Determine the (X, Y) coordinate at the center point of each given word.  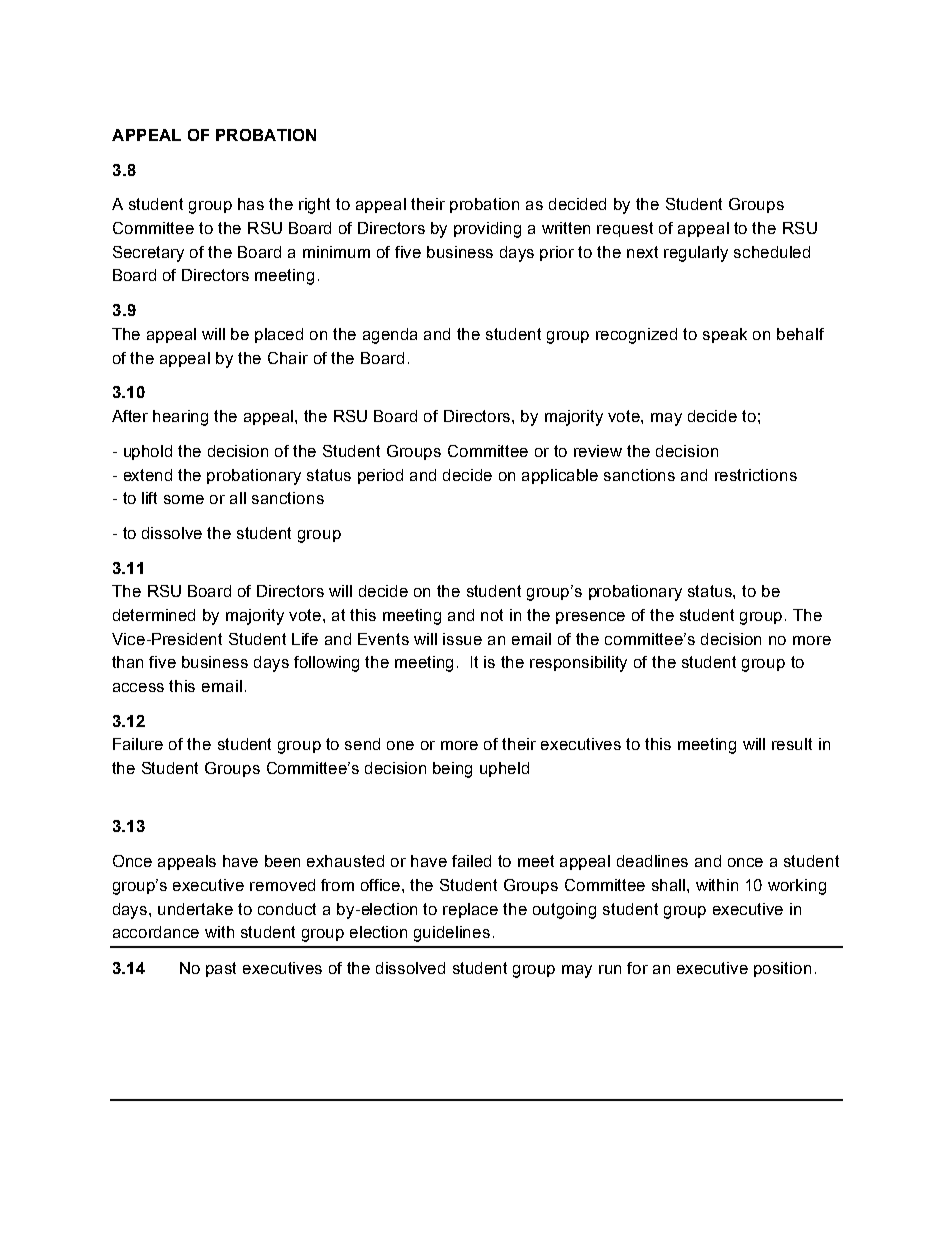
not (492, 615)
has (251, 204)
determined (154, 615)
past (221, 969)
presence (590, 618)
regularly (696, 254)
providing (487, 230)
